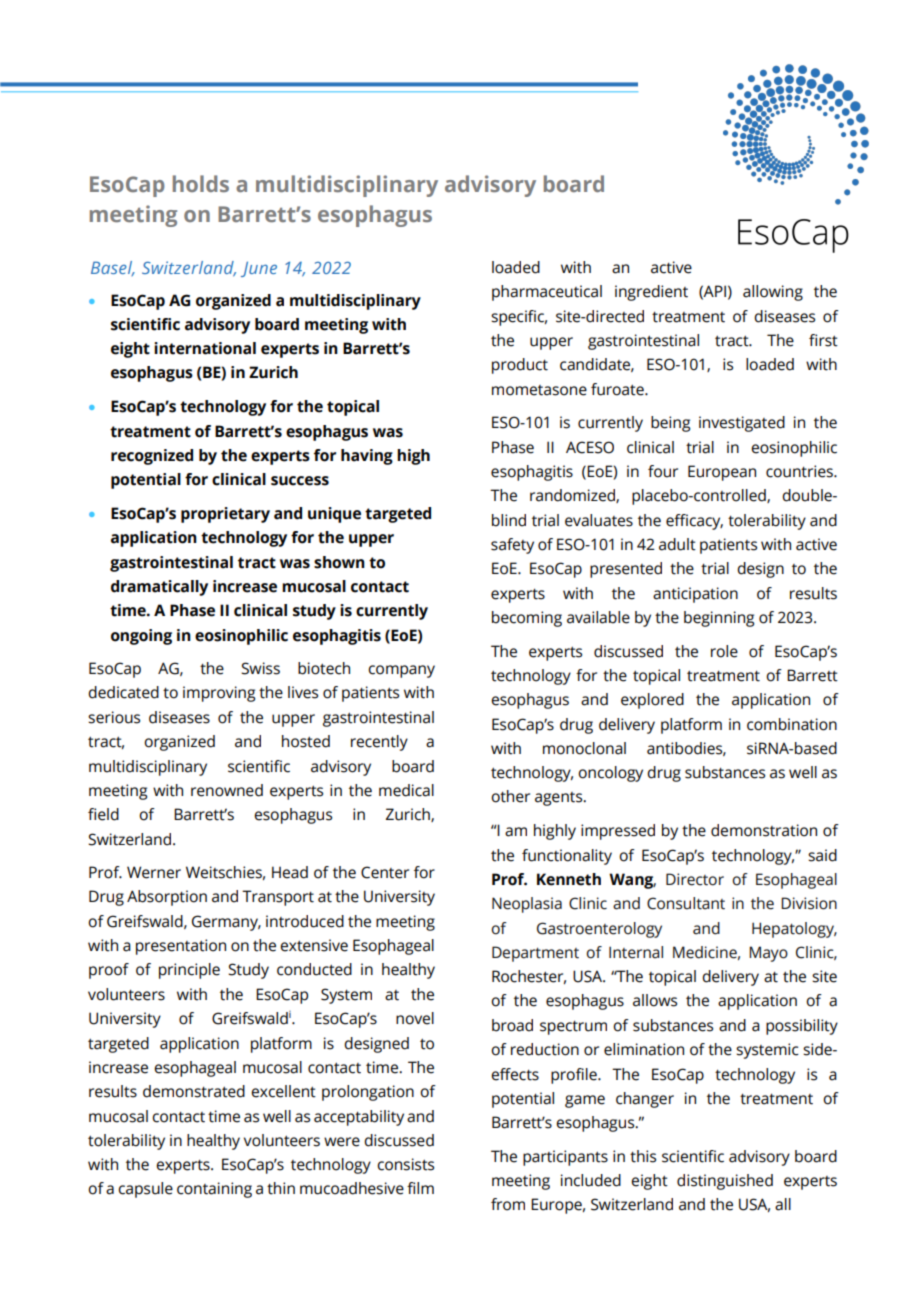 This screenshot has width=924, height=1308. I want to click on holds, so click(201, 183).
